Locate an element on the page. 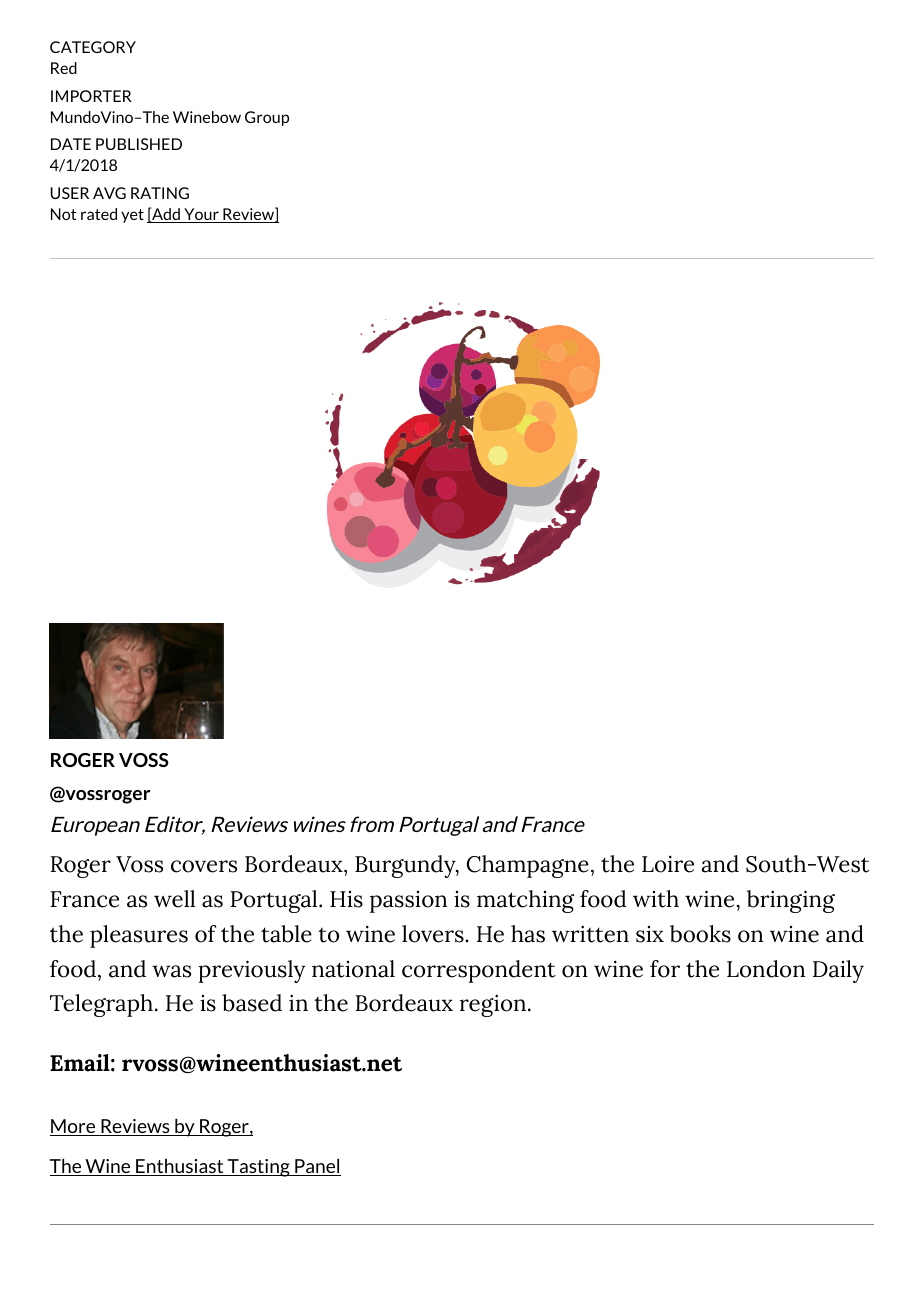 The image size is (924, 1307). well is located at coordinates (174, 899).
